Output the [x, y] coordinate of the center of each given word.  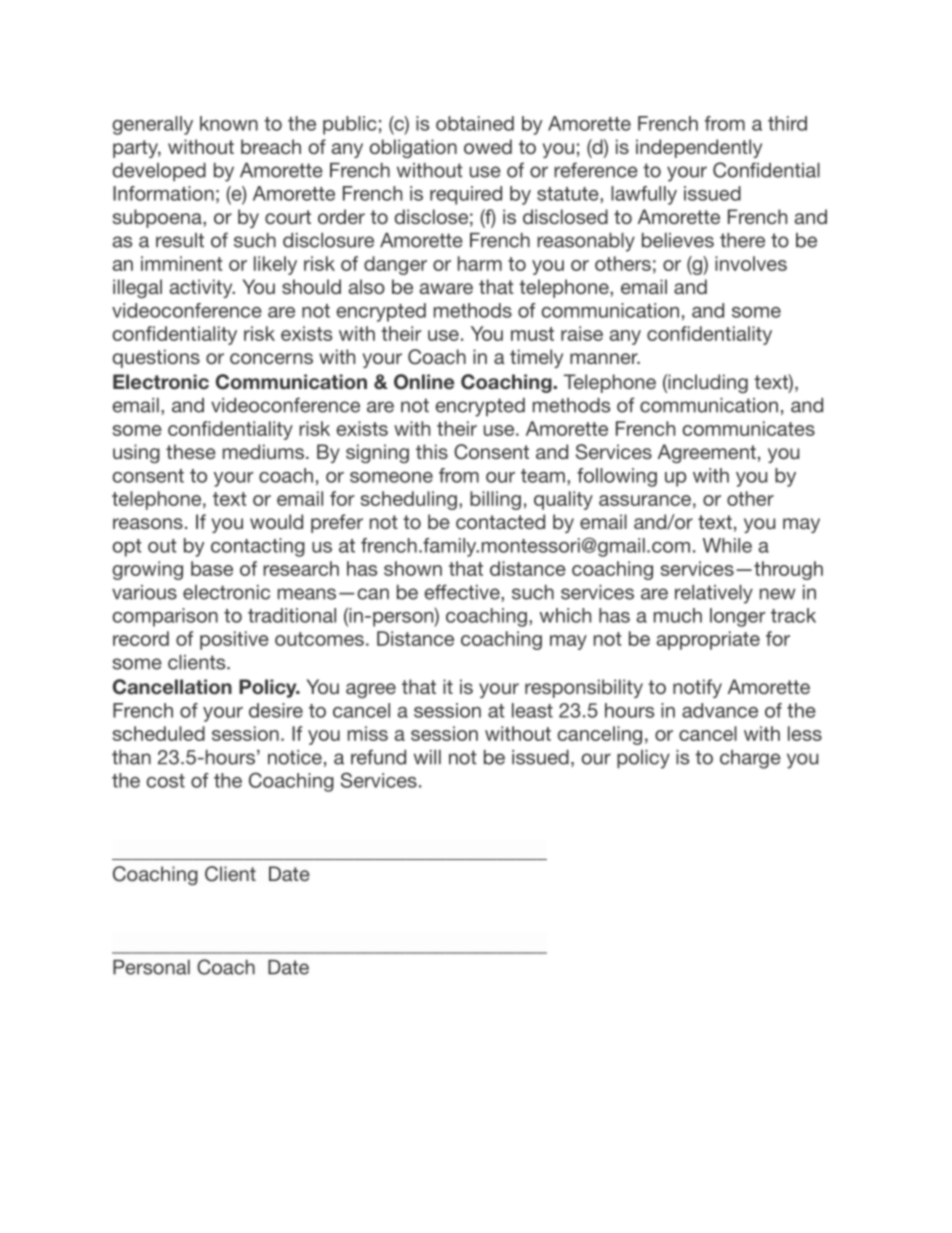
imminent [181, 263]
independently [699, 148]
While [727, 545]
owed [488, 146]
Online [424, 382]
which [565, 615]
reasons [148, 523]
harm [480, 263]
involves [751, 263]
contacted [500, 521]
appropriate [708, 640]
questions [156, 358]
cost [165, 781]
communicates [748, 428]
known [229, 123]
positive [234, 640]
